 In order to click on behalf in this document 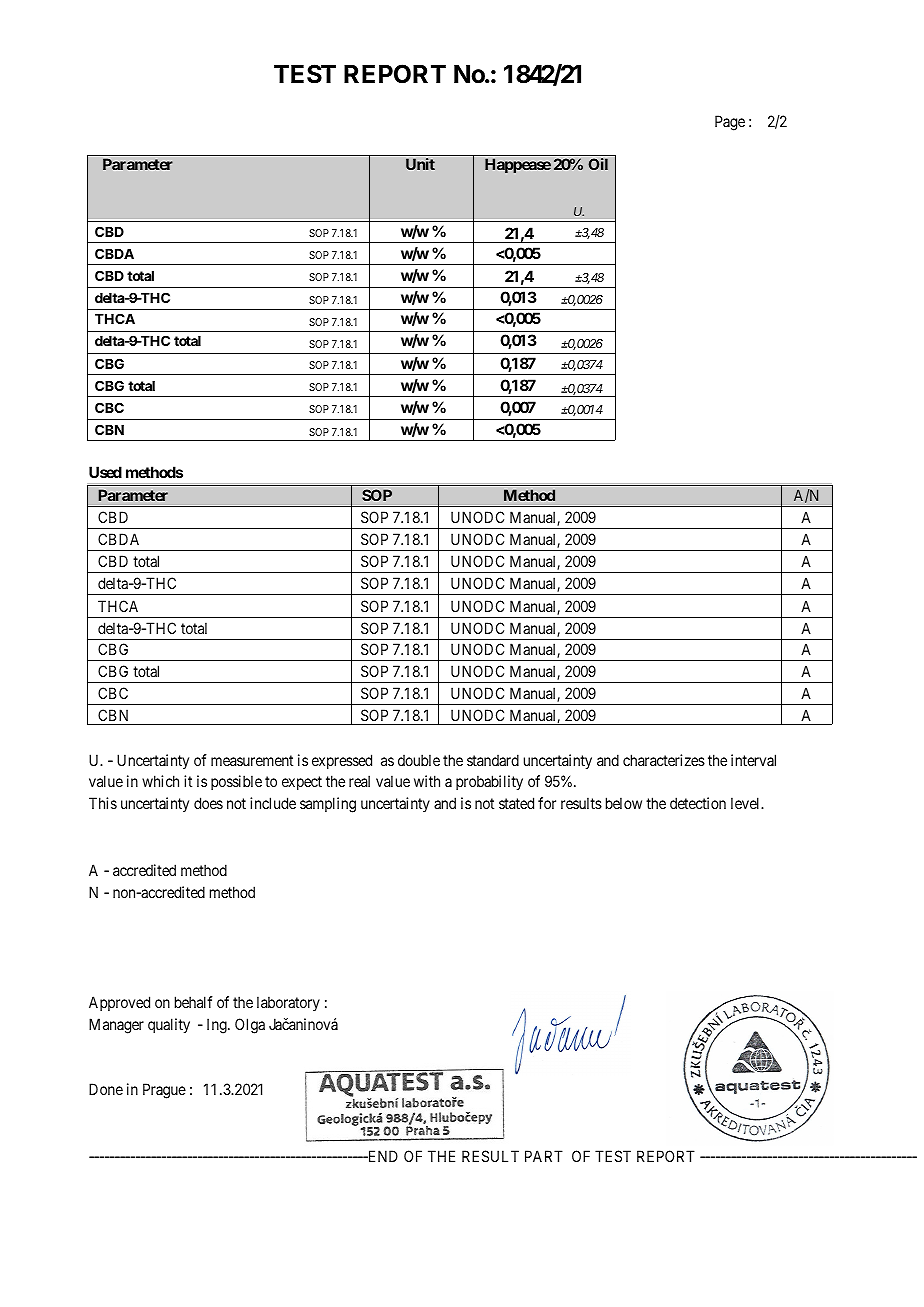, I will do `click(194, 1002)`.
